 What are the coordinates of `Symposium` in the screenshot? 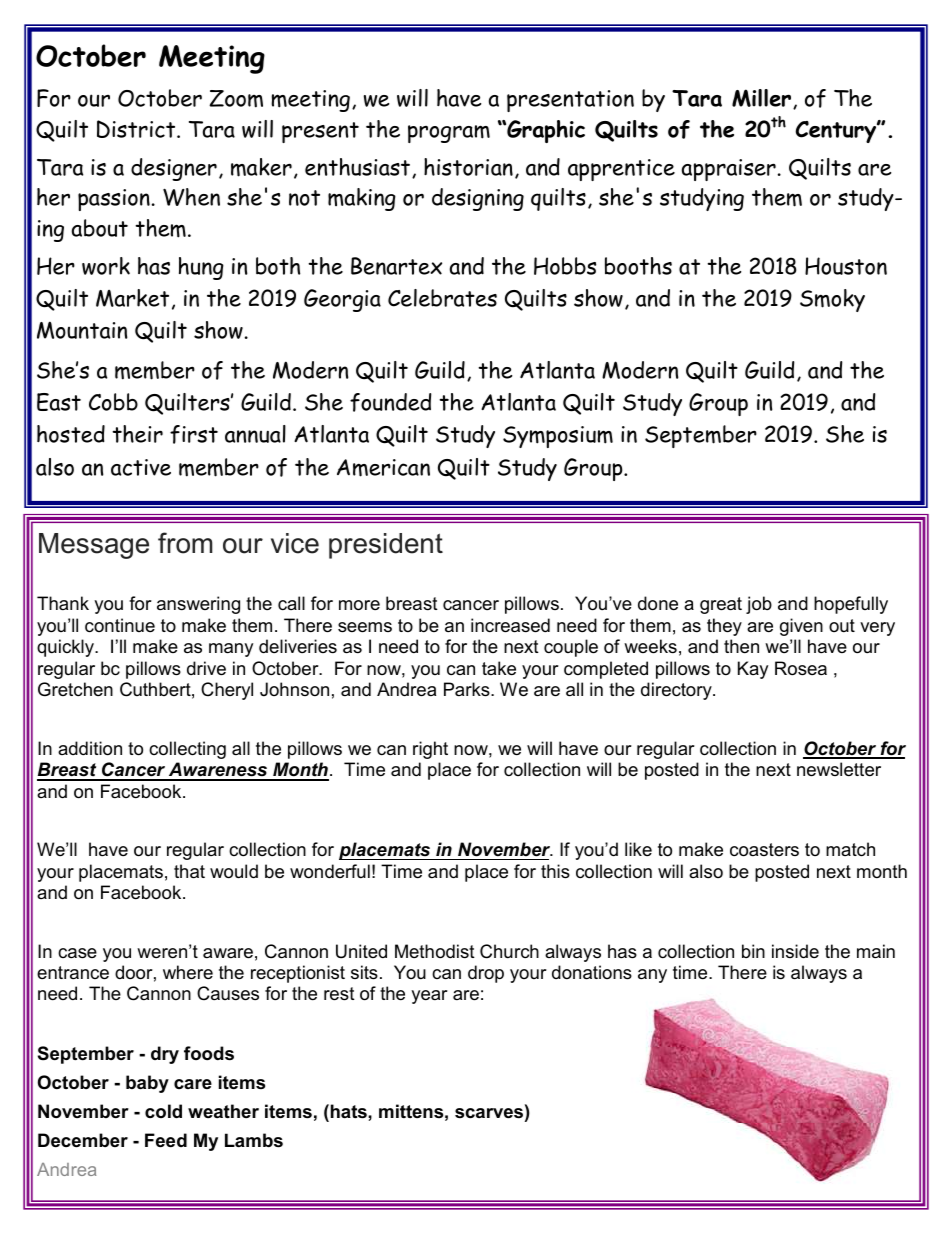 It's located at (558, 437).
